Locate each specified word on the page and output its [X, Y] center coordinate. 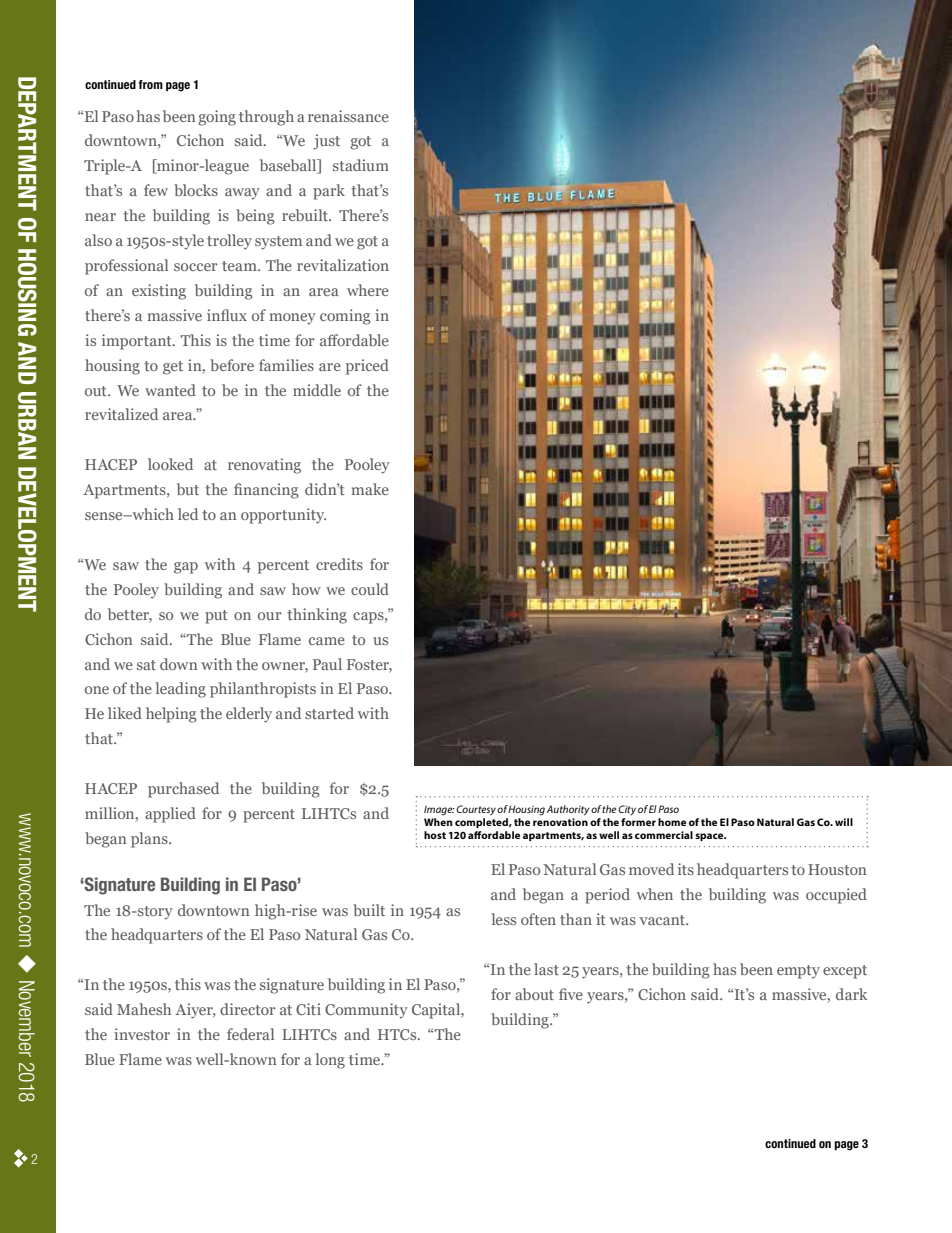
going [217, 118]
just [326, 142]
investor [142, 1034]
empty [798, 972]
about [534, 994]
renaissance [348, 116]
